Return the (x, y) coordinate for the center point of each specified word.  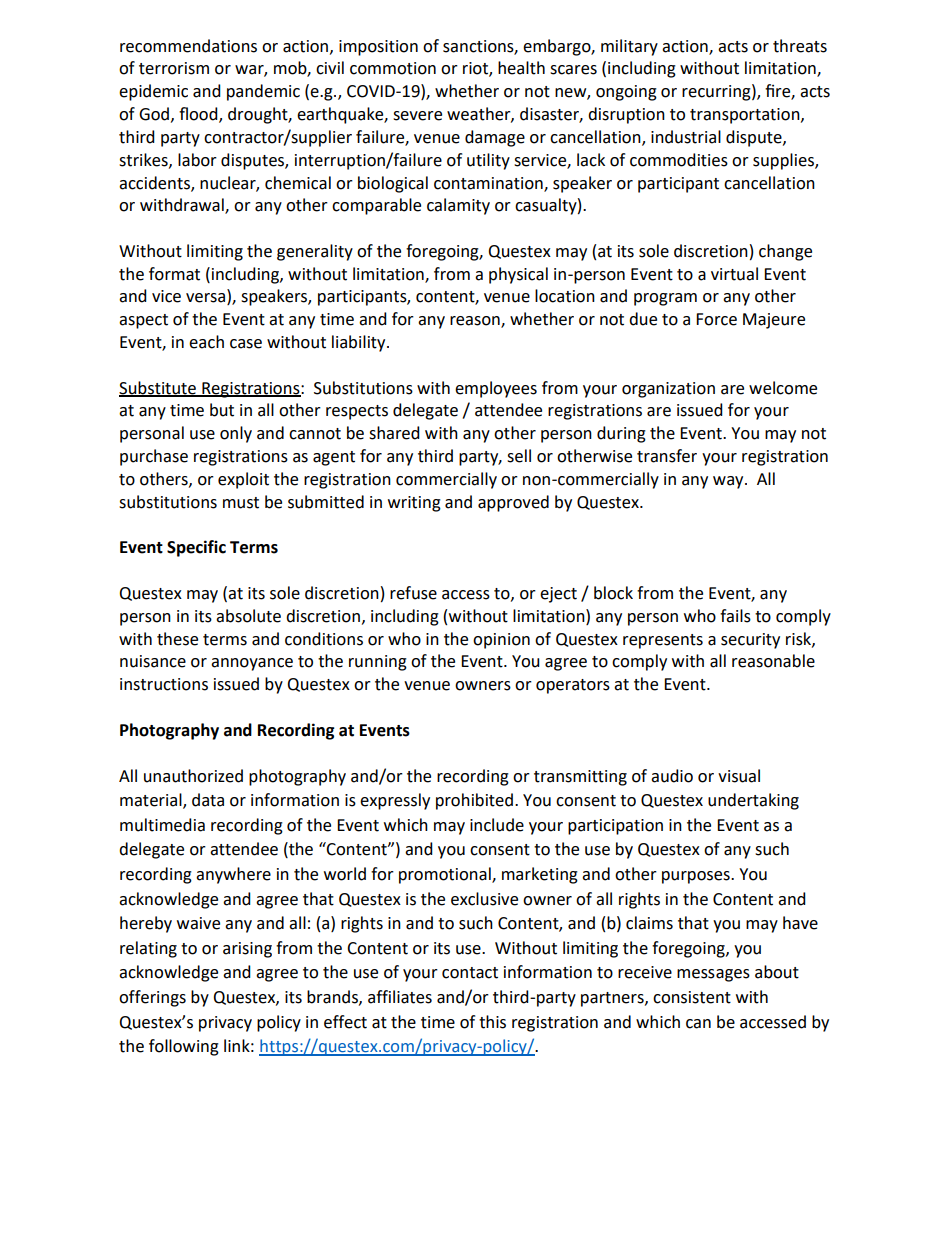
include (497, 825)
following (184, 1047)
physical (518, 275)
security (750, 641)
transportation (746, 116)
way (729, 482)
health (521, 68)
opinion (501, 641)
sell (519, 456)
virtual (734, 274)
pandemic (263, 92)
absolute (248, 616)
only (236, 434)
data (208, 800)
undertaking (753, 801)
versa (207, 299)
